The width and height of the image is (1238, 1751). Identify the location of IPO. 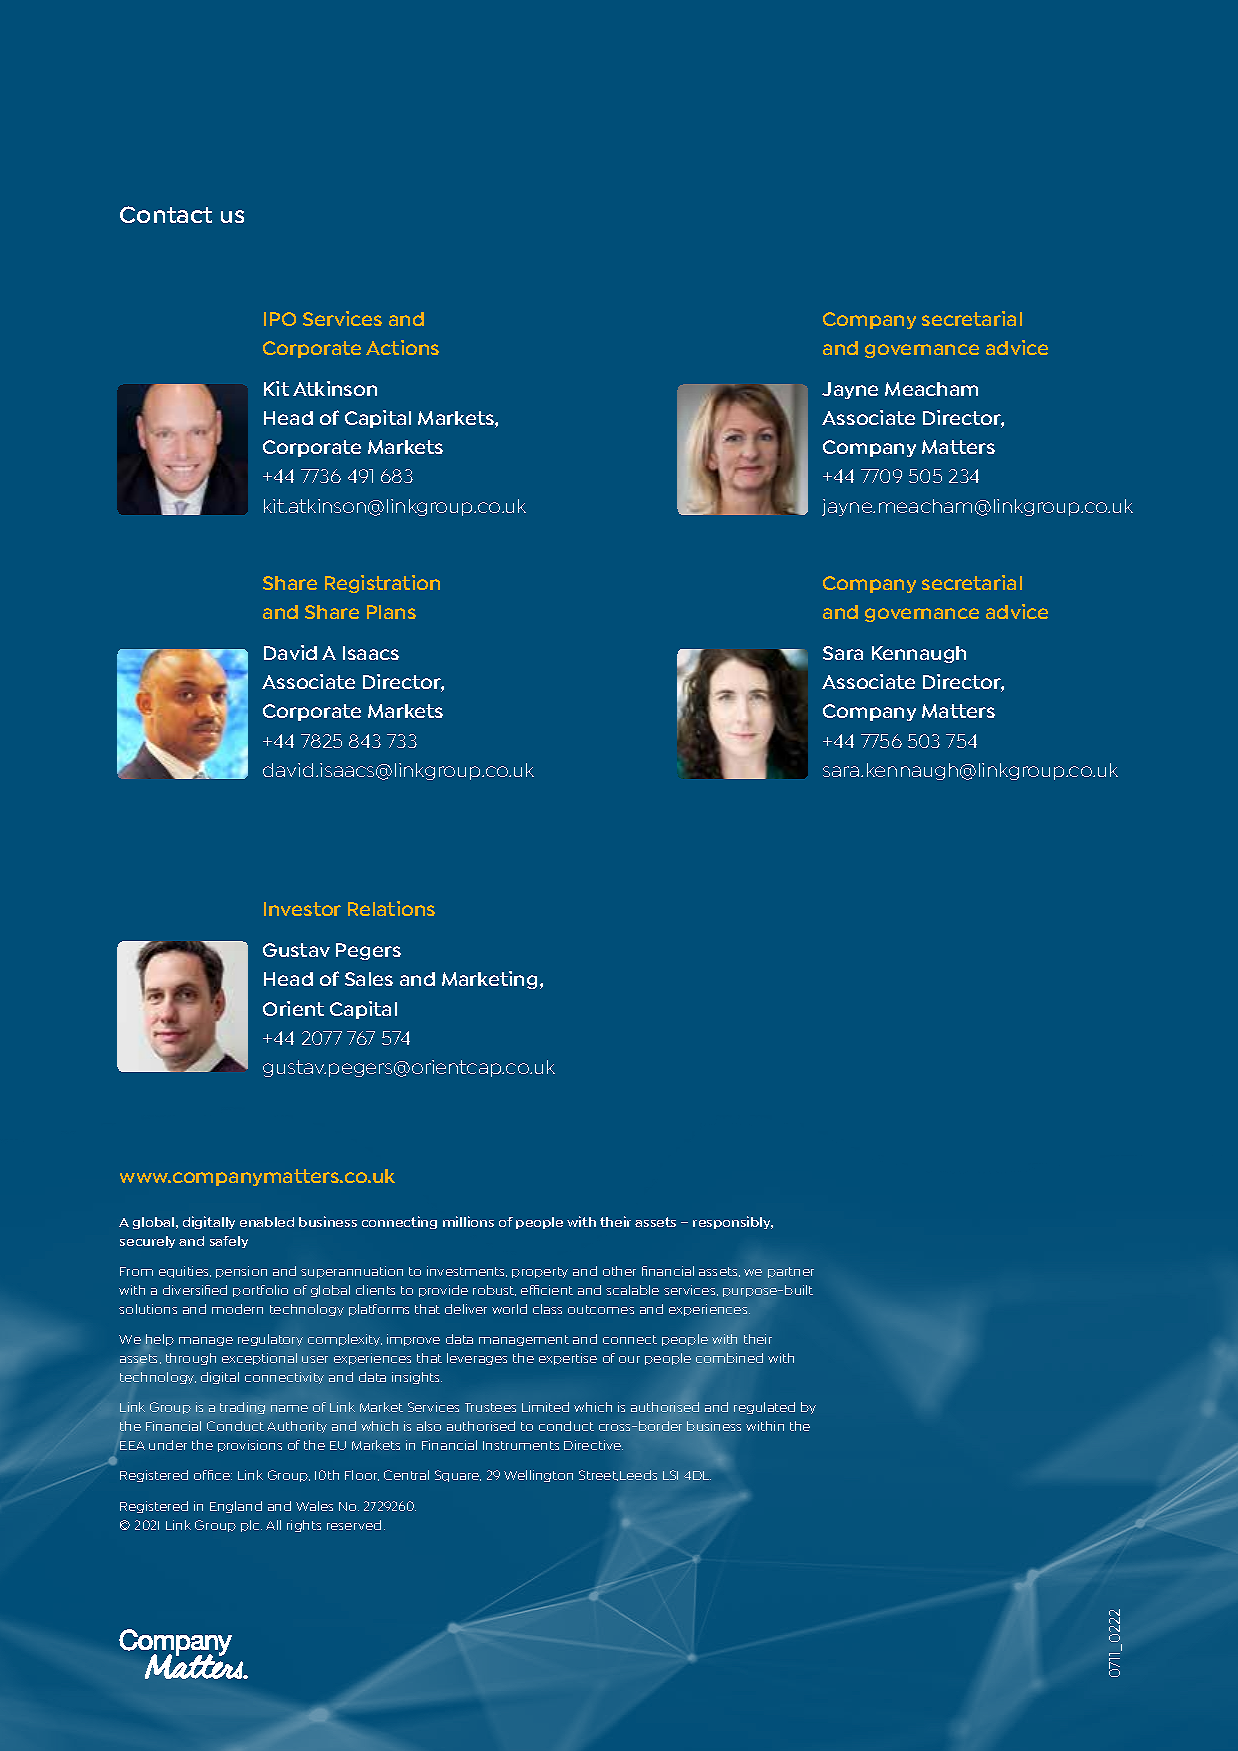
(280, 319).
